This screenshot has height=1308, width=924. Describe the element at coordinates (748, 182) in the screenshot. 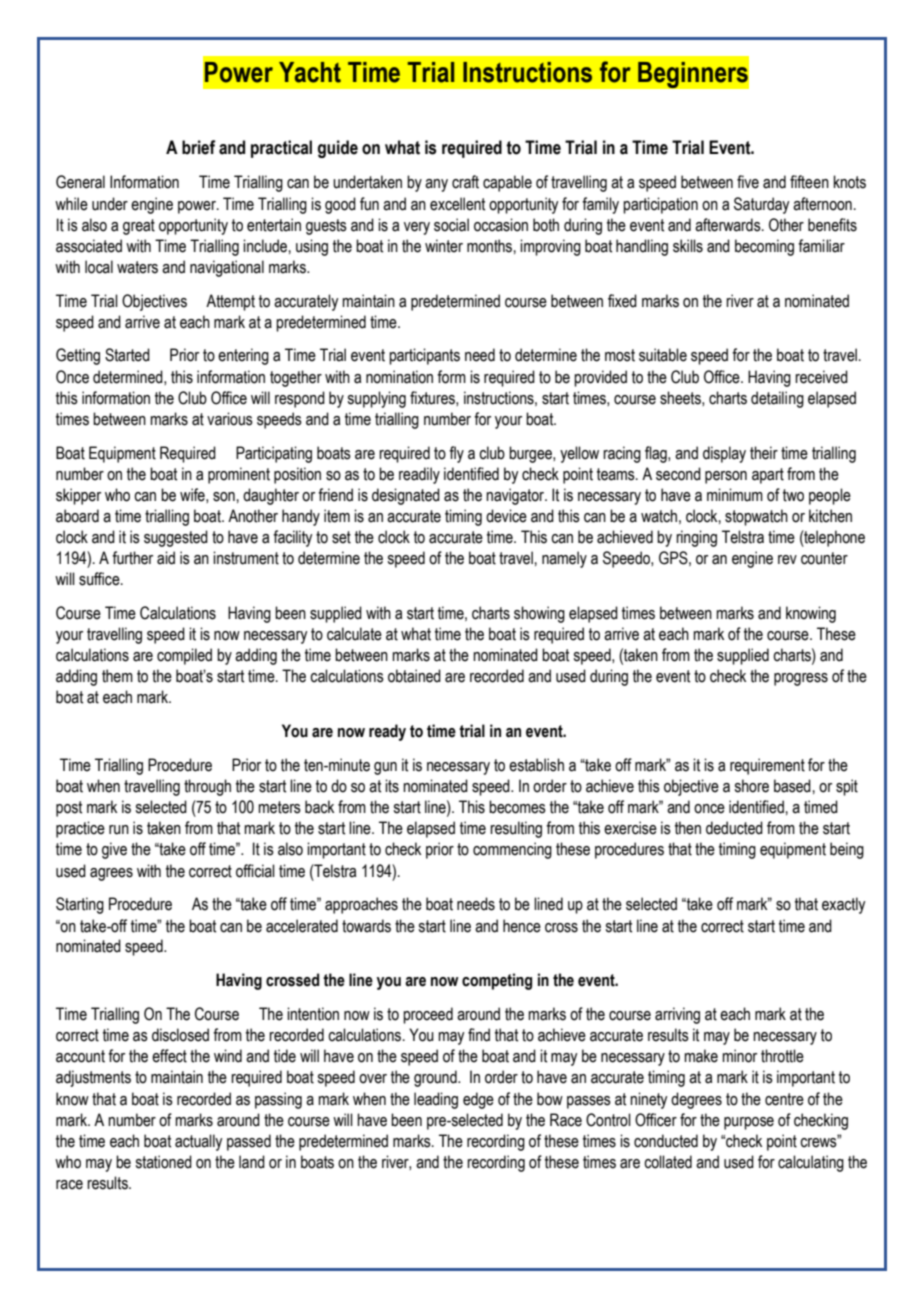

I see `five` at that location.
